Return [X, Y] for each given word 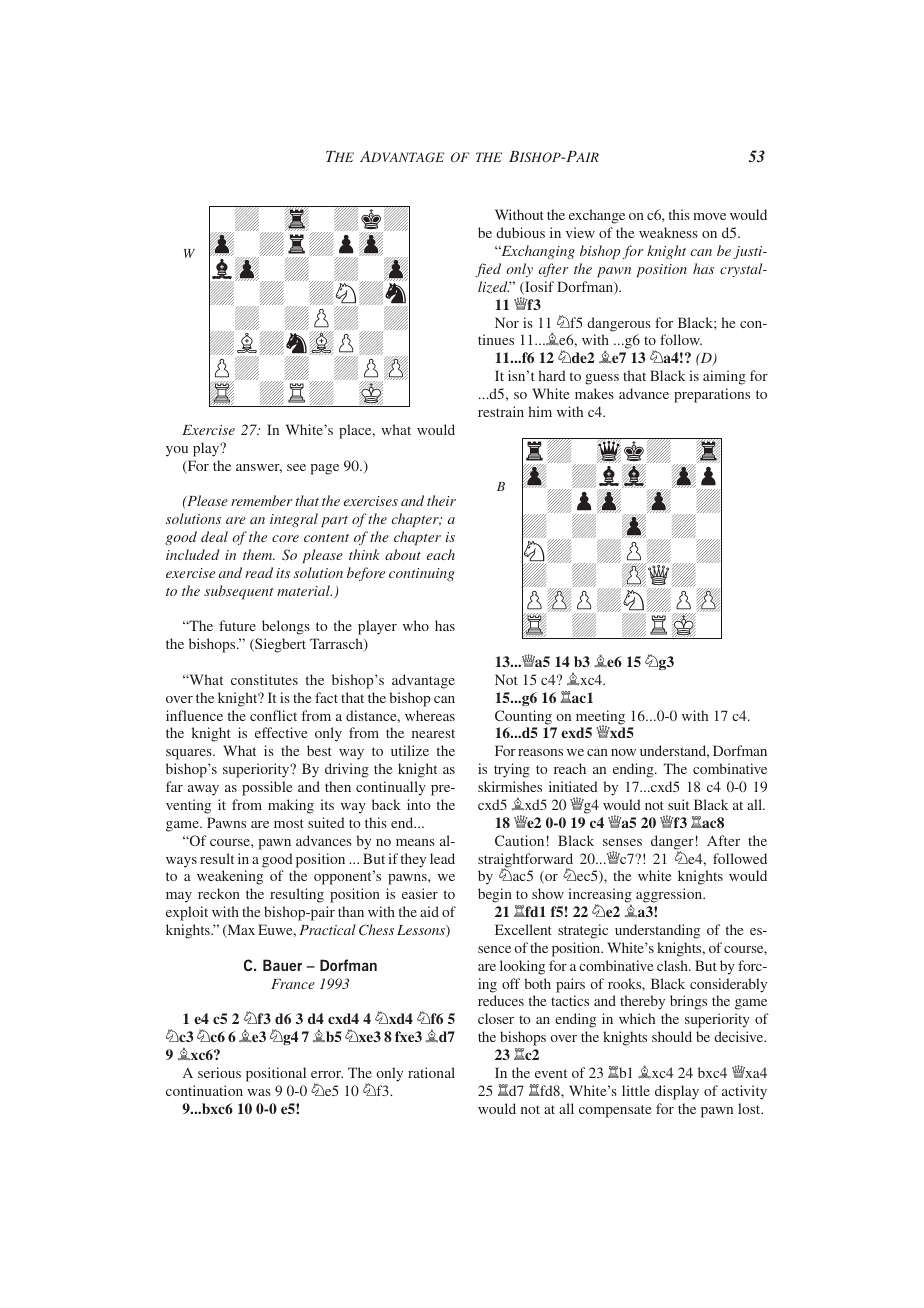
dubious [520, 232]
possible [267, 788]
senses [622, 842]
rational [431, 1072]
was [259, 1092]
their [441, 500]
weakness [668, 232]
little [636, 1090]
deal [214, 536]
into [419, 804]
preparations [712, 395]
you [177, 451]
